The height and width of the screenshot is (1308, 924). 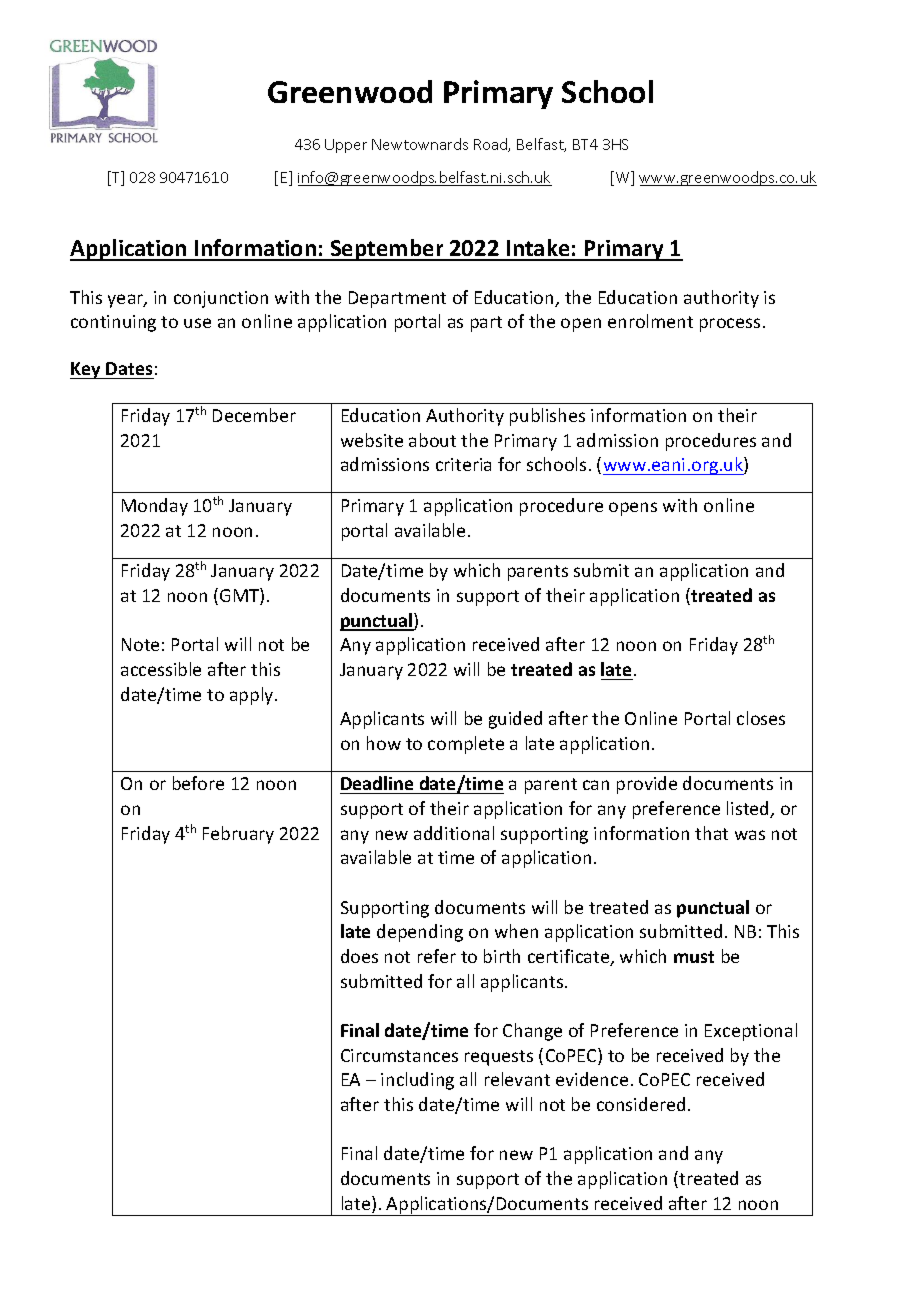 What do you see at coordinates (238, 835) in the screenshot?
I see `February` at bounding box center [238, 835].
